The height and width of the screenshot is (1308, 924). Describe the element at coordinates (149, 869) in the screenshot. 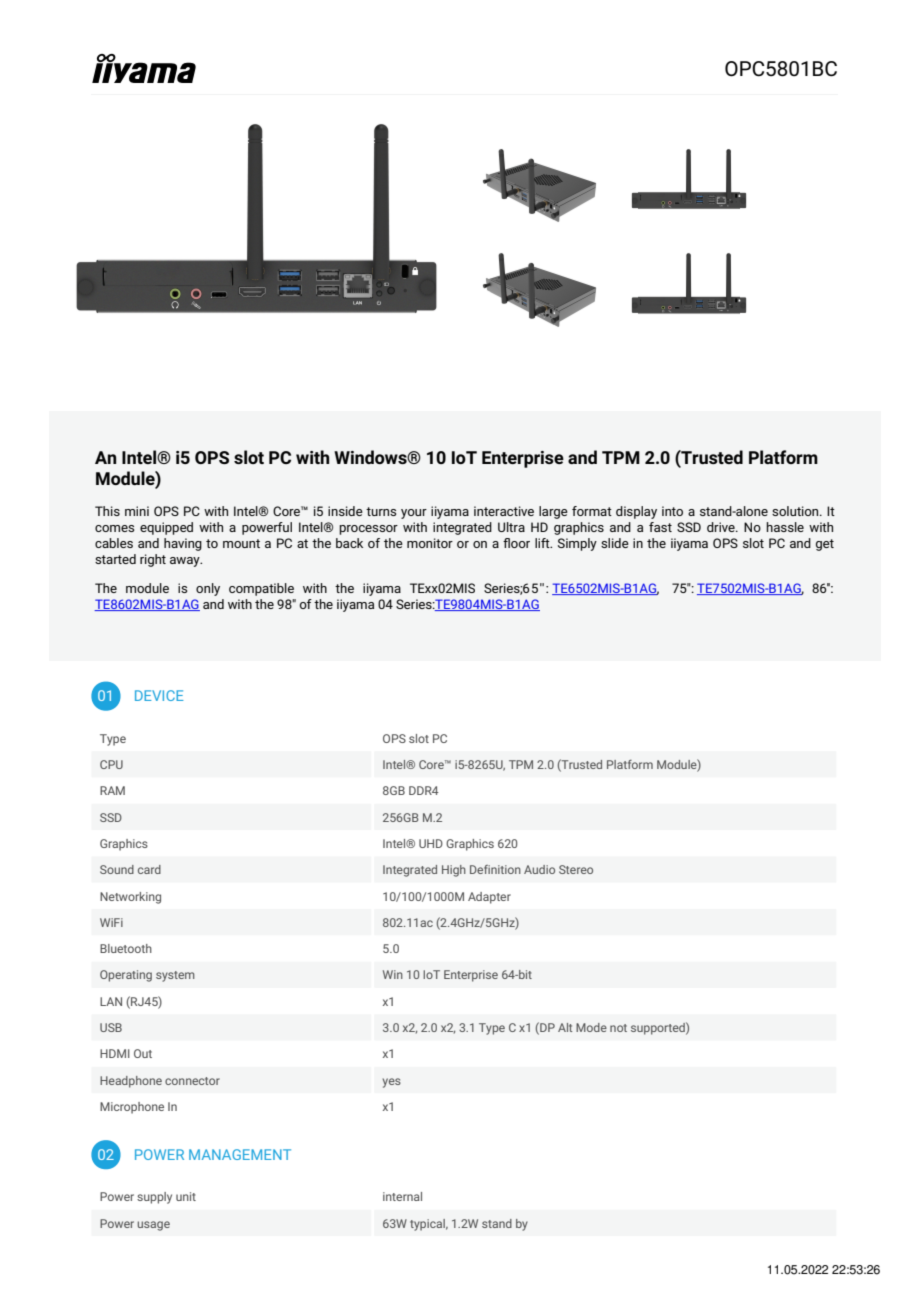

I see `card` at that location.
